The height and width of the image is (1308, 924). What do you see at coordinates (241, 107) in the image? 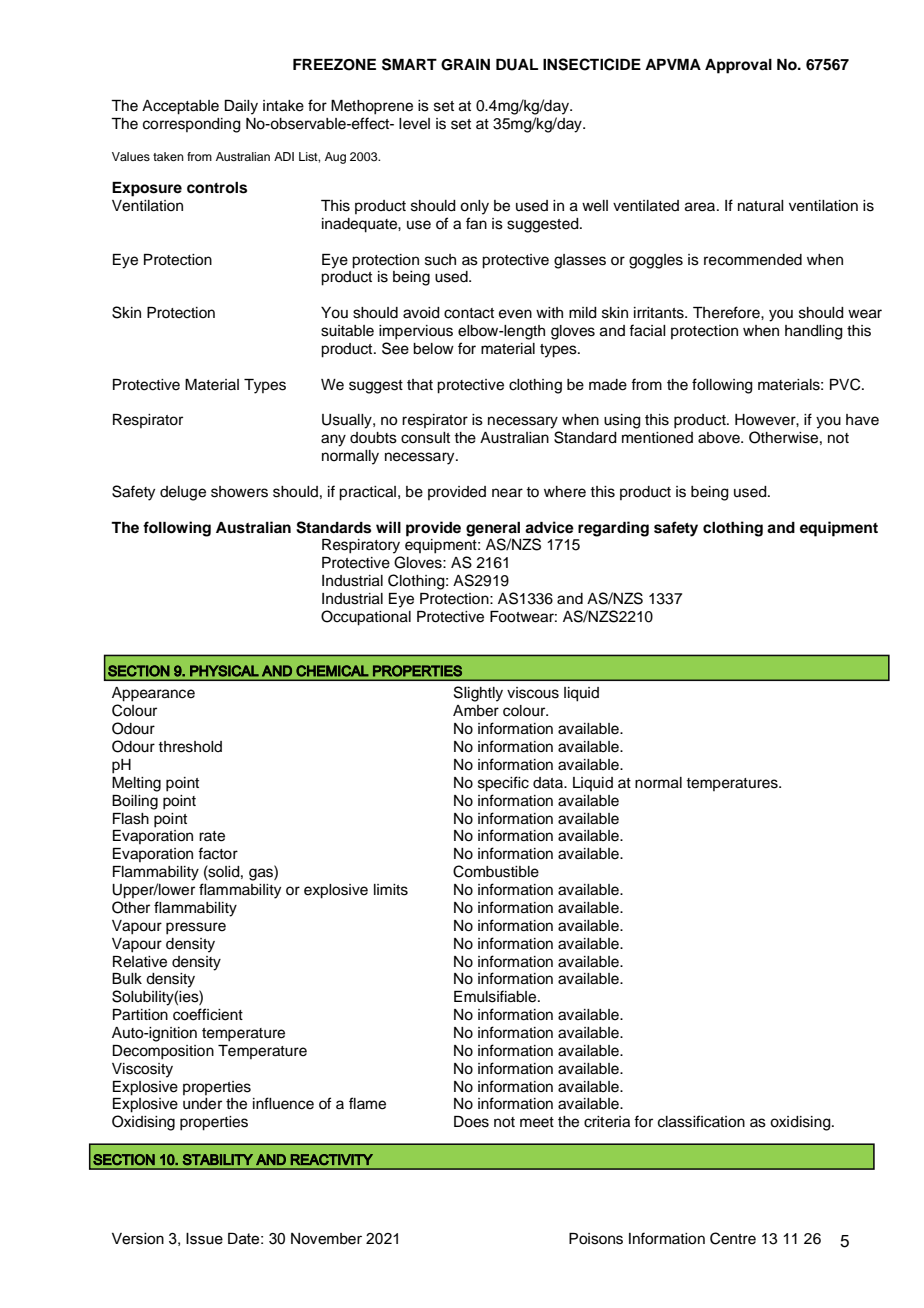
I see `Daily` at bounding box center [241, 107].
